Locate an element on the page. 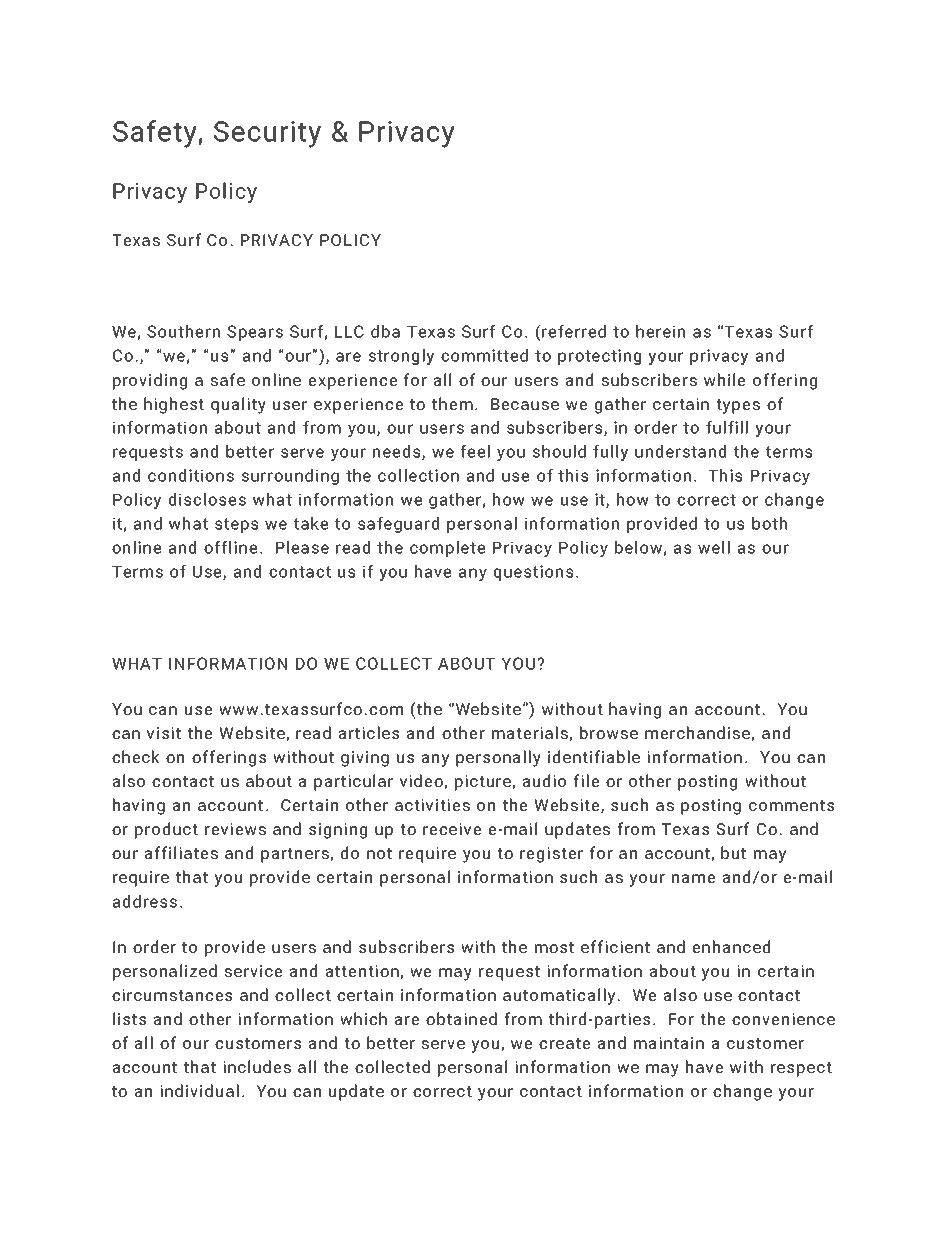 The width and height of the document is (952, 1233). offline is located at coordinates (230, 547).
